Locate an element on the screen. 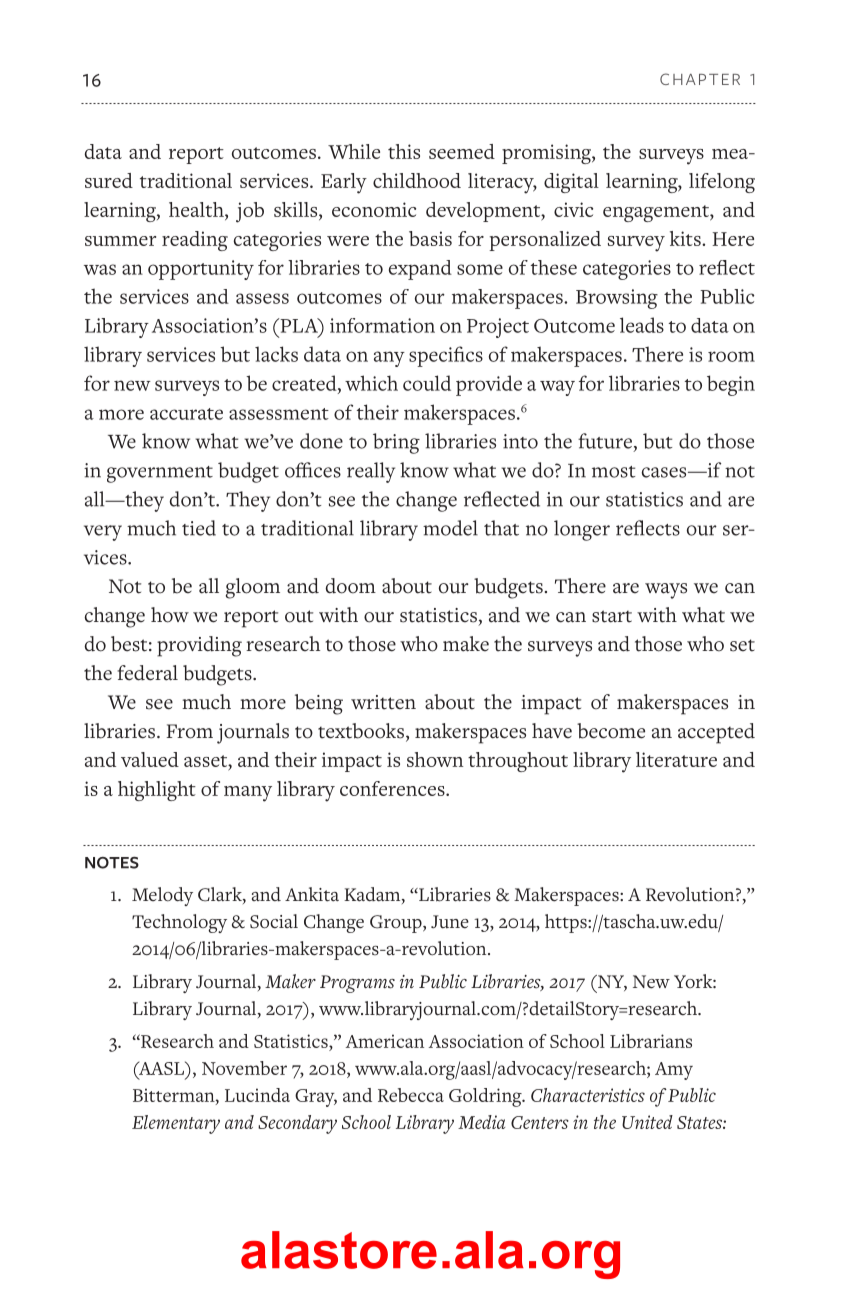  accurate is located at coordinates (186, 414).
